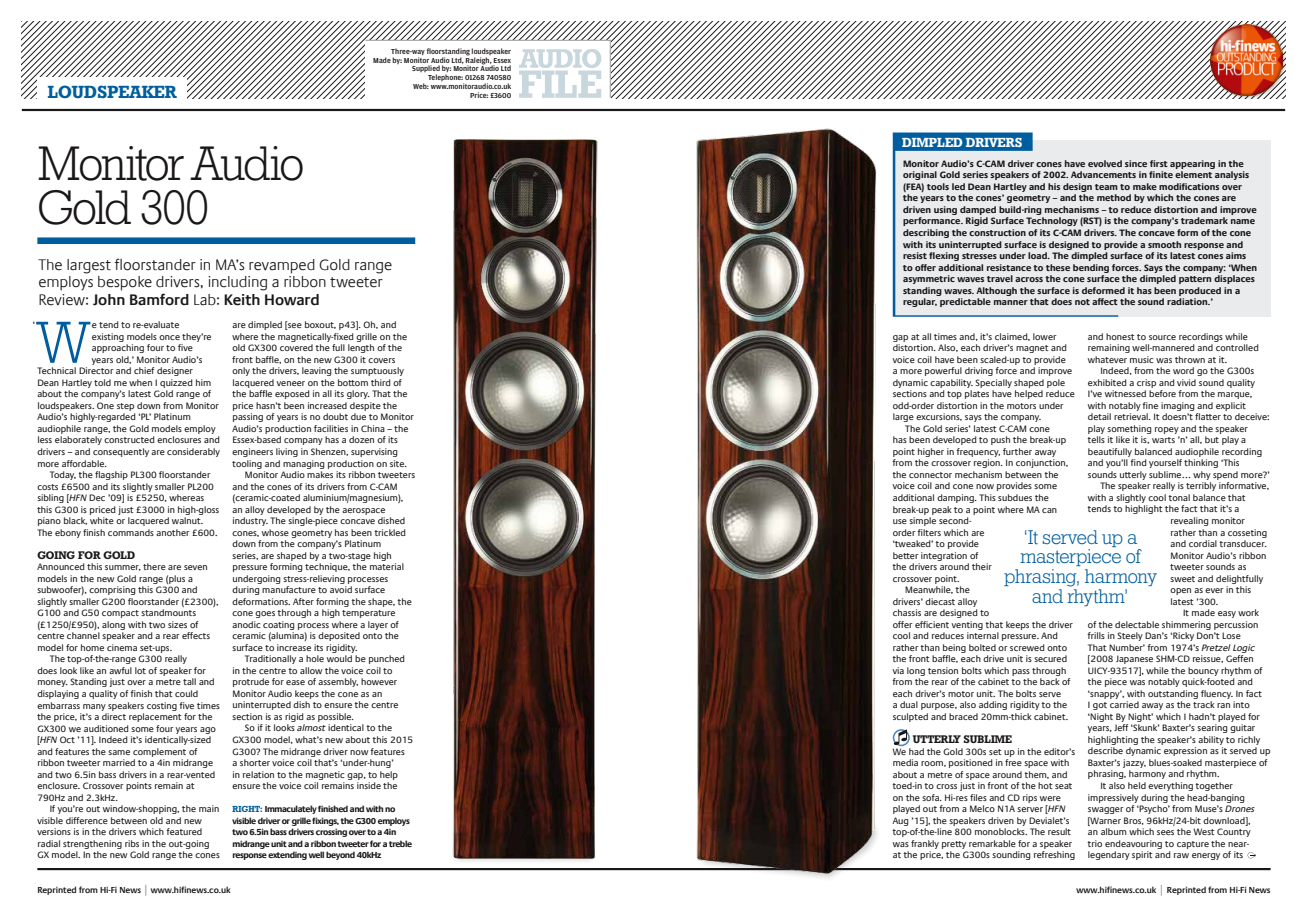 The image size is (1308, 924). What do you see at coordinates (1106, 187) in the image?
I see `team` at bounding box center [1106, 187].
